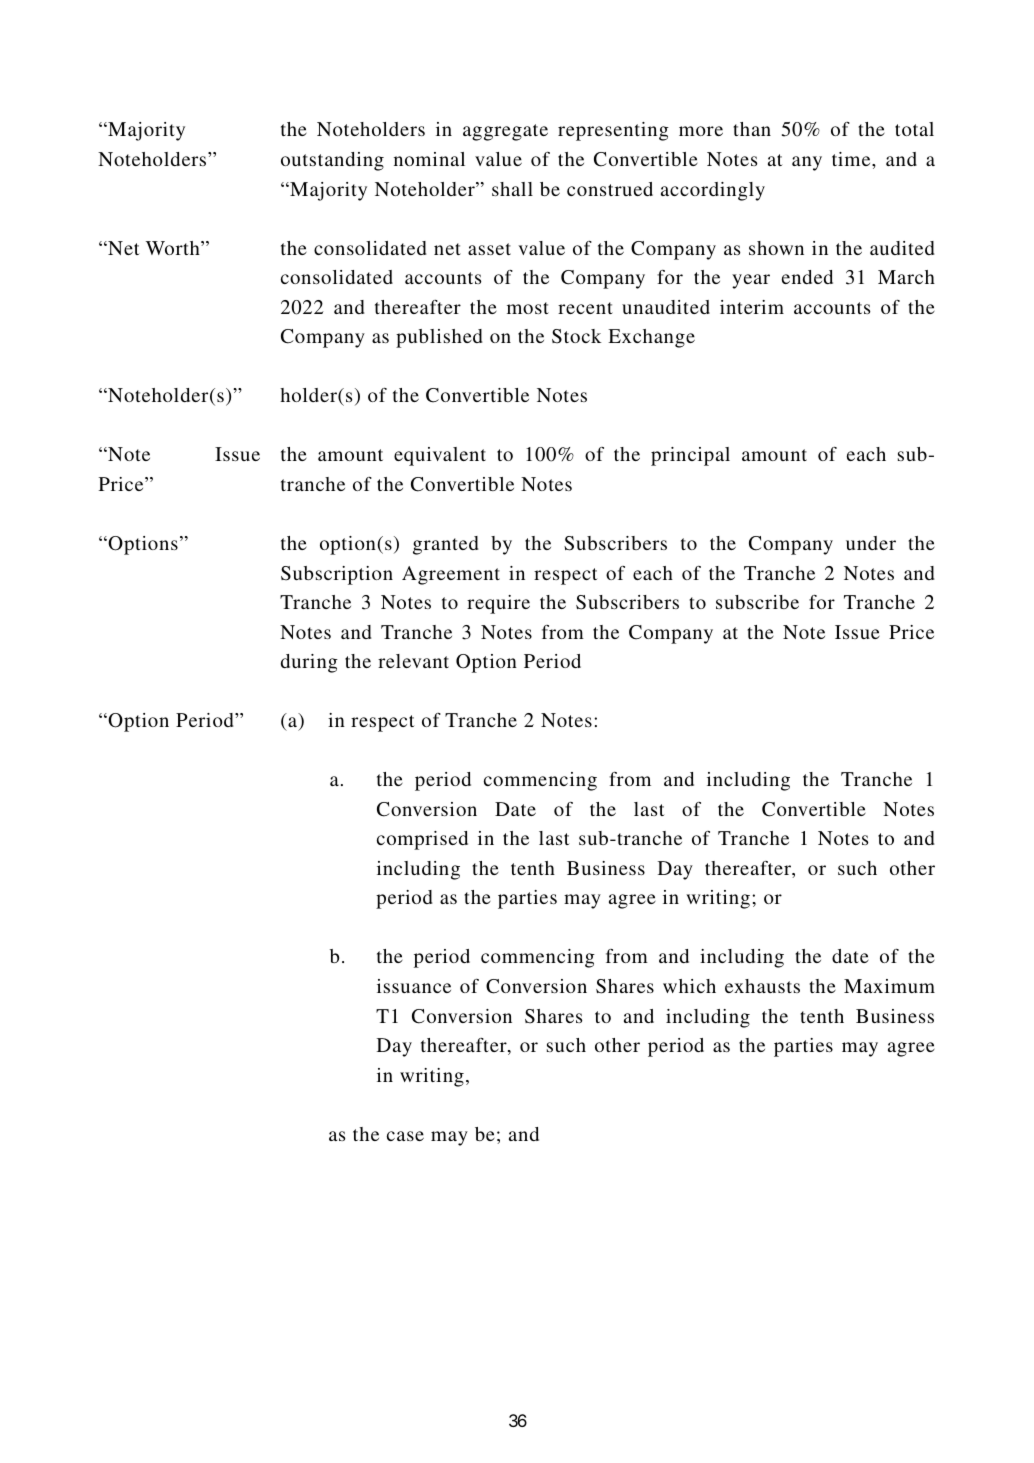 The image size is (1034, 1463). What do you see at coordinates (752, 307) in the screenshot?
I see `interim` at bounding box center [752, 307].
